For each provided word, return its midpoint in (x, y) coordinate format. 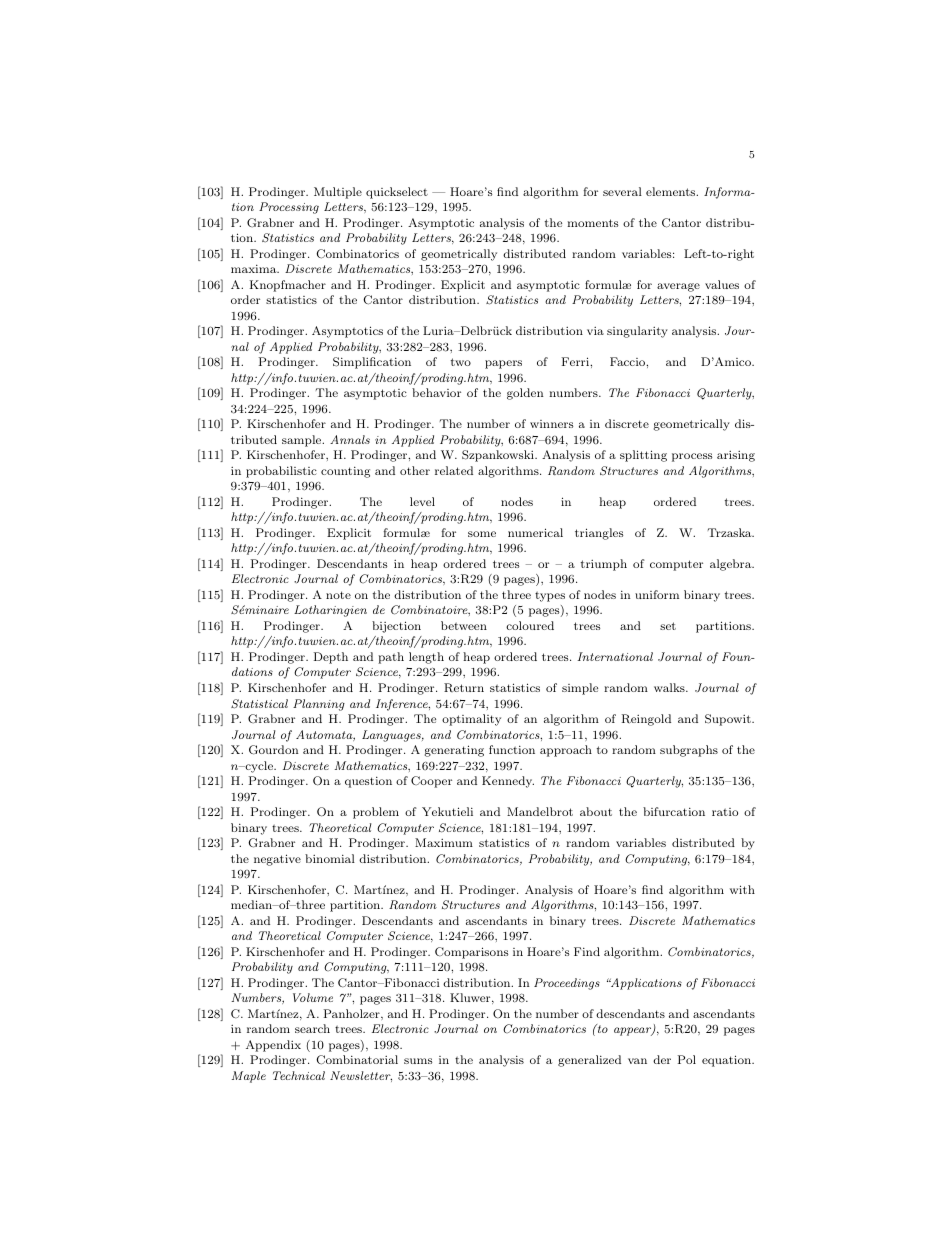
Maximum (444, 842)
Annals (350, 439)
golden (525, 394)
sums (418, 1061)
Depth (331, 658)
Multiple (338, 193)
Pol (687, 1059)
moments (592, 223)
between (464, 625)
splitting (643, 456)
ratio (725, 812)
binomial (330, 858)
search (312, 1028)
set (668, 626)
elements (671, 191)
